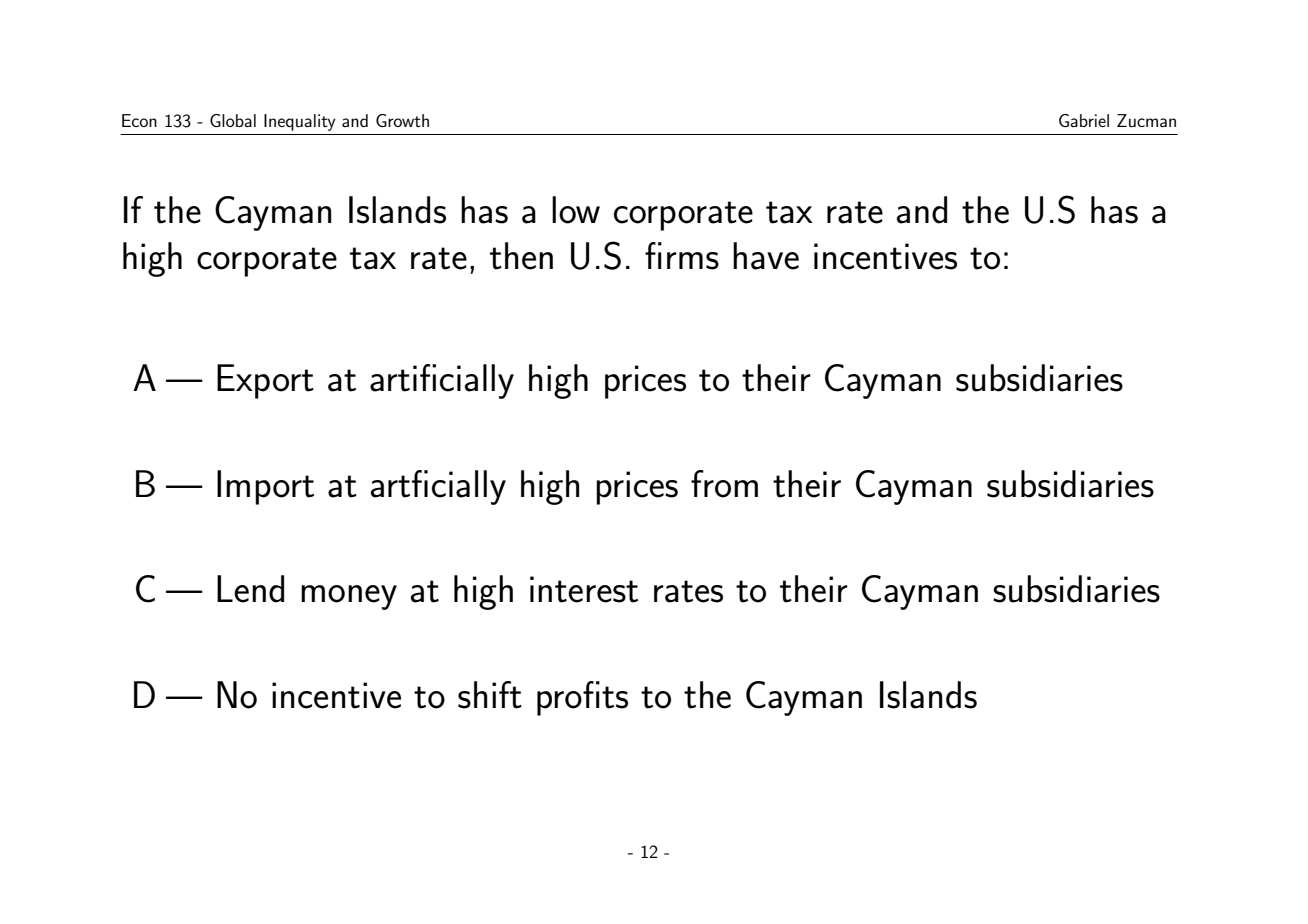 Image resolution: width=1308 pixels, height=924 pixels. Describe the element at coordinates (265, 381) in the screenshot. I see `Export` at that location.
